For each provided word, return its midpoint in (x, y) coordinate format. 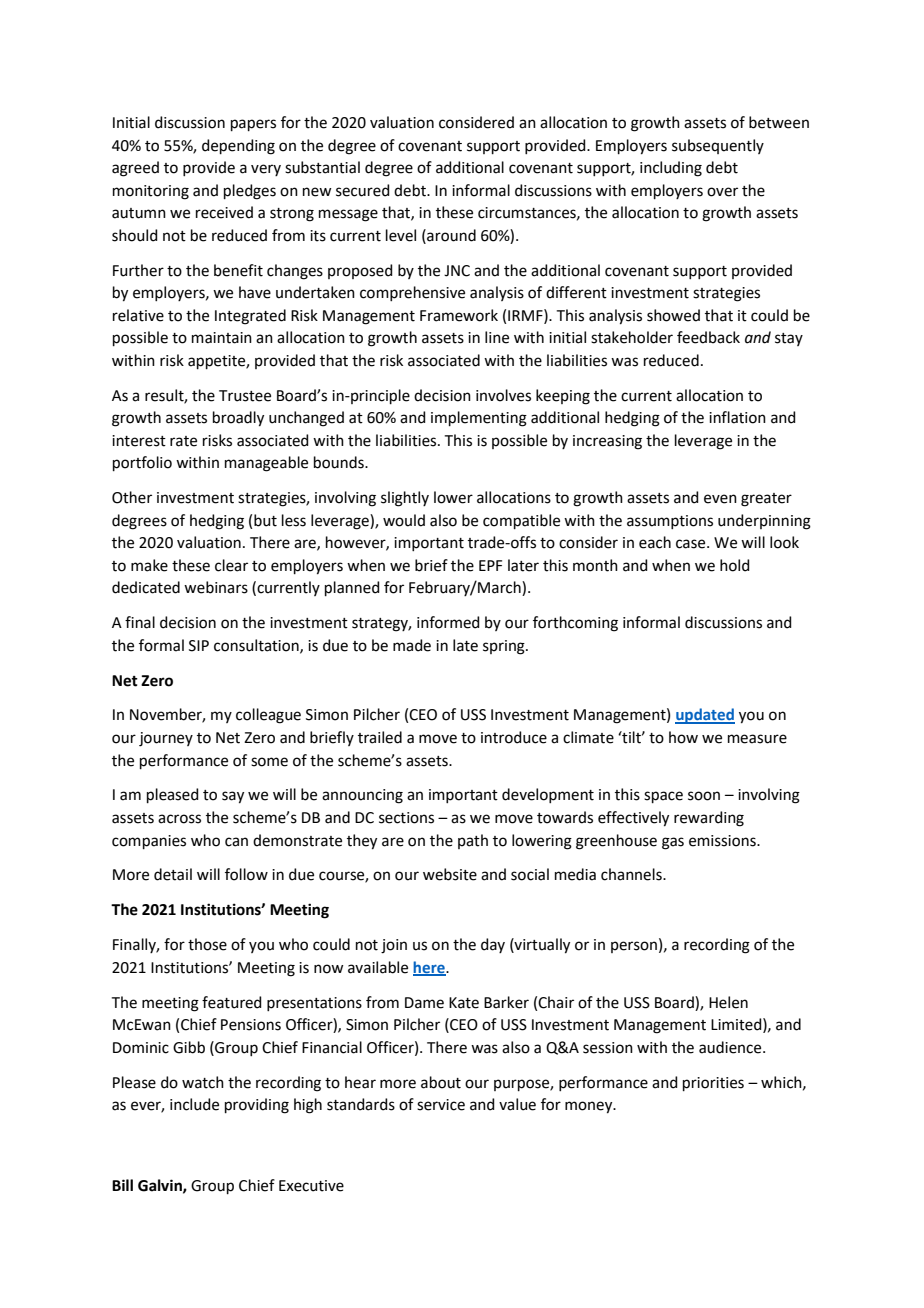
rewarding (709, 819)
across (179, 819)
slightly (405, 499)
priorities (713, 1084)
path (473, 841)
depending (238, 147)
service (441, 1105)
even (720, 499)
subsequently (718, 146)
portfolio (142, 463)
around (450, 235)
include (194, 1104)
